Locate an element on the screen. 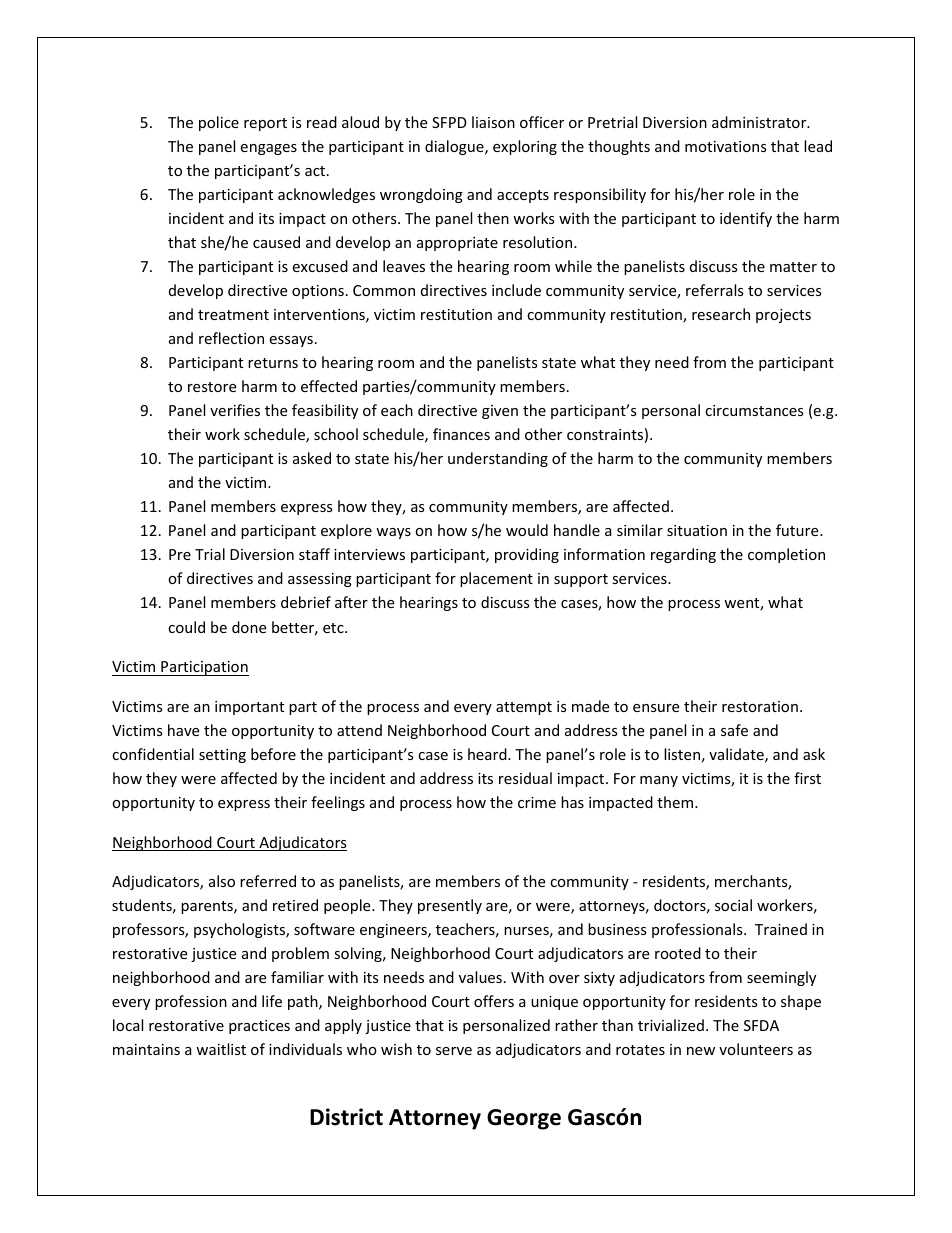 Image resolution: width=952 pixels, height=1233 pixels. serve is located at coordinates (454, 1051).
